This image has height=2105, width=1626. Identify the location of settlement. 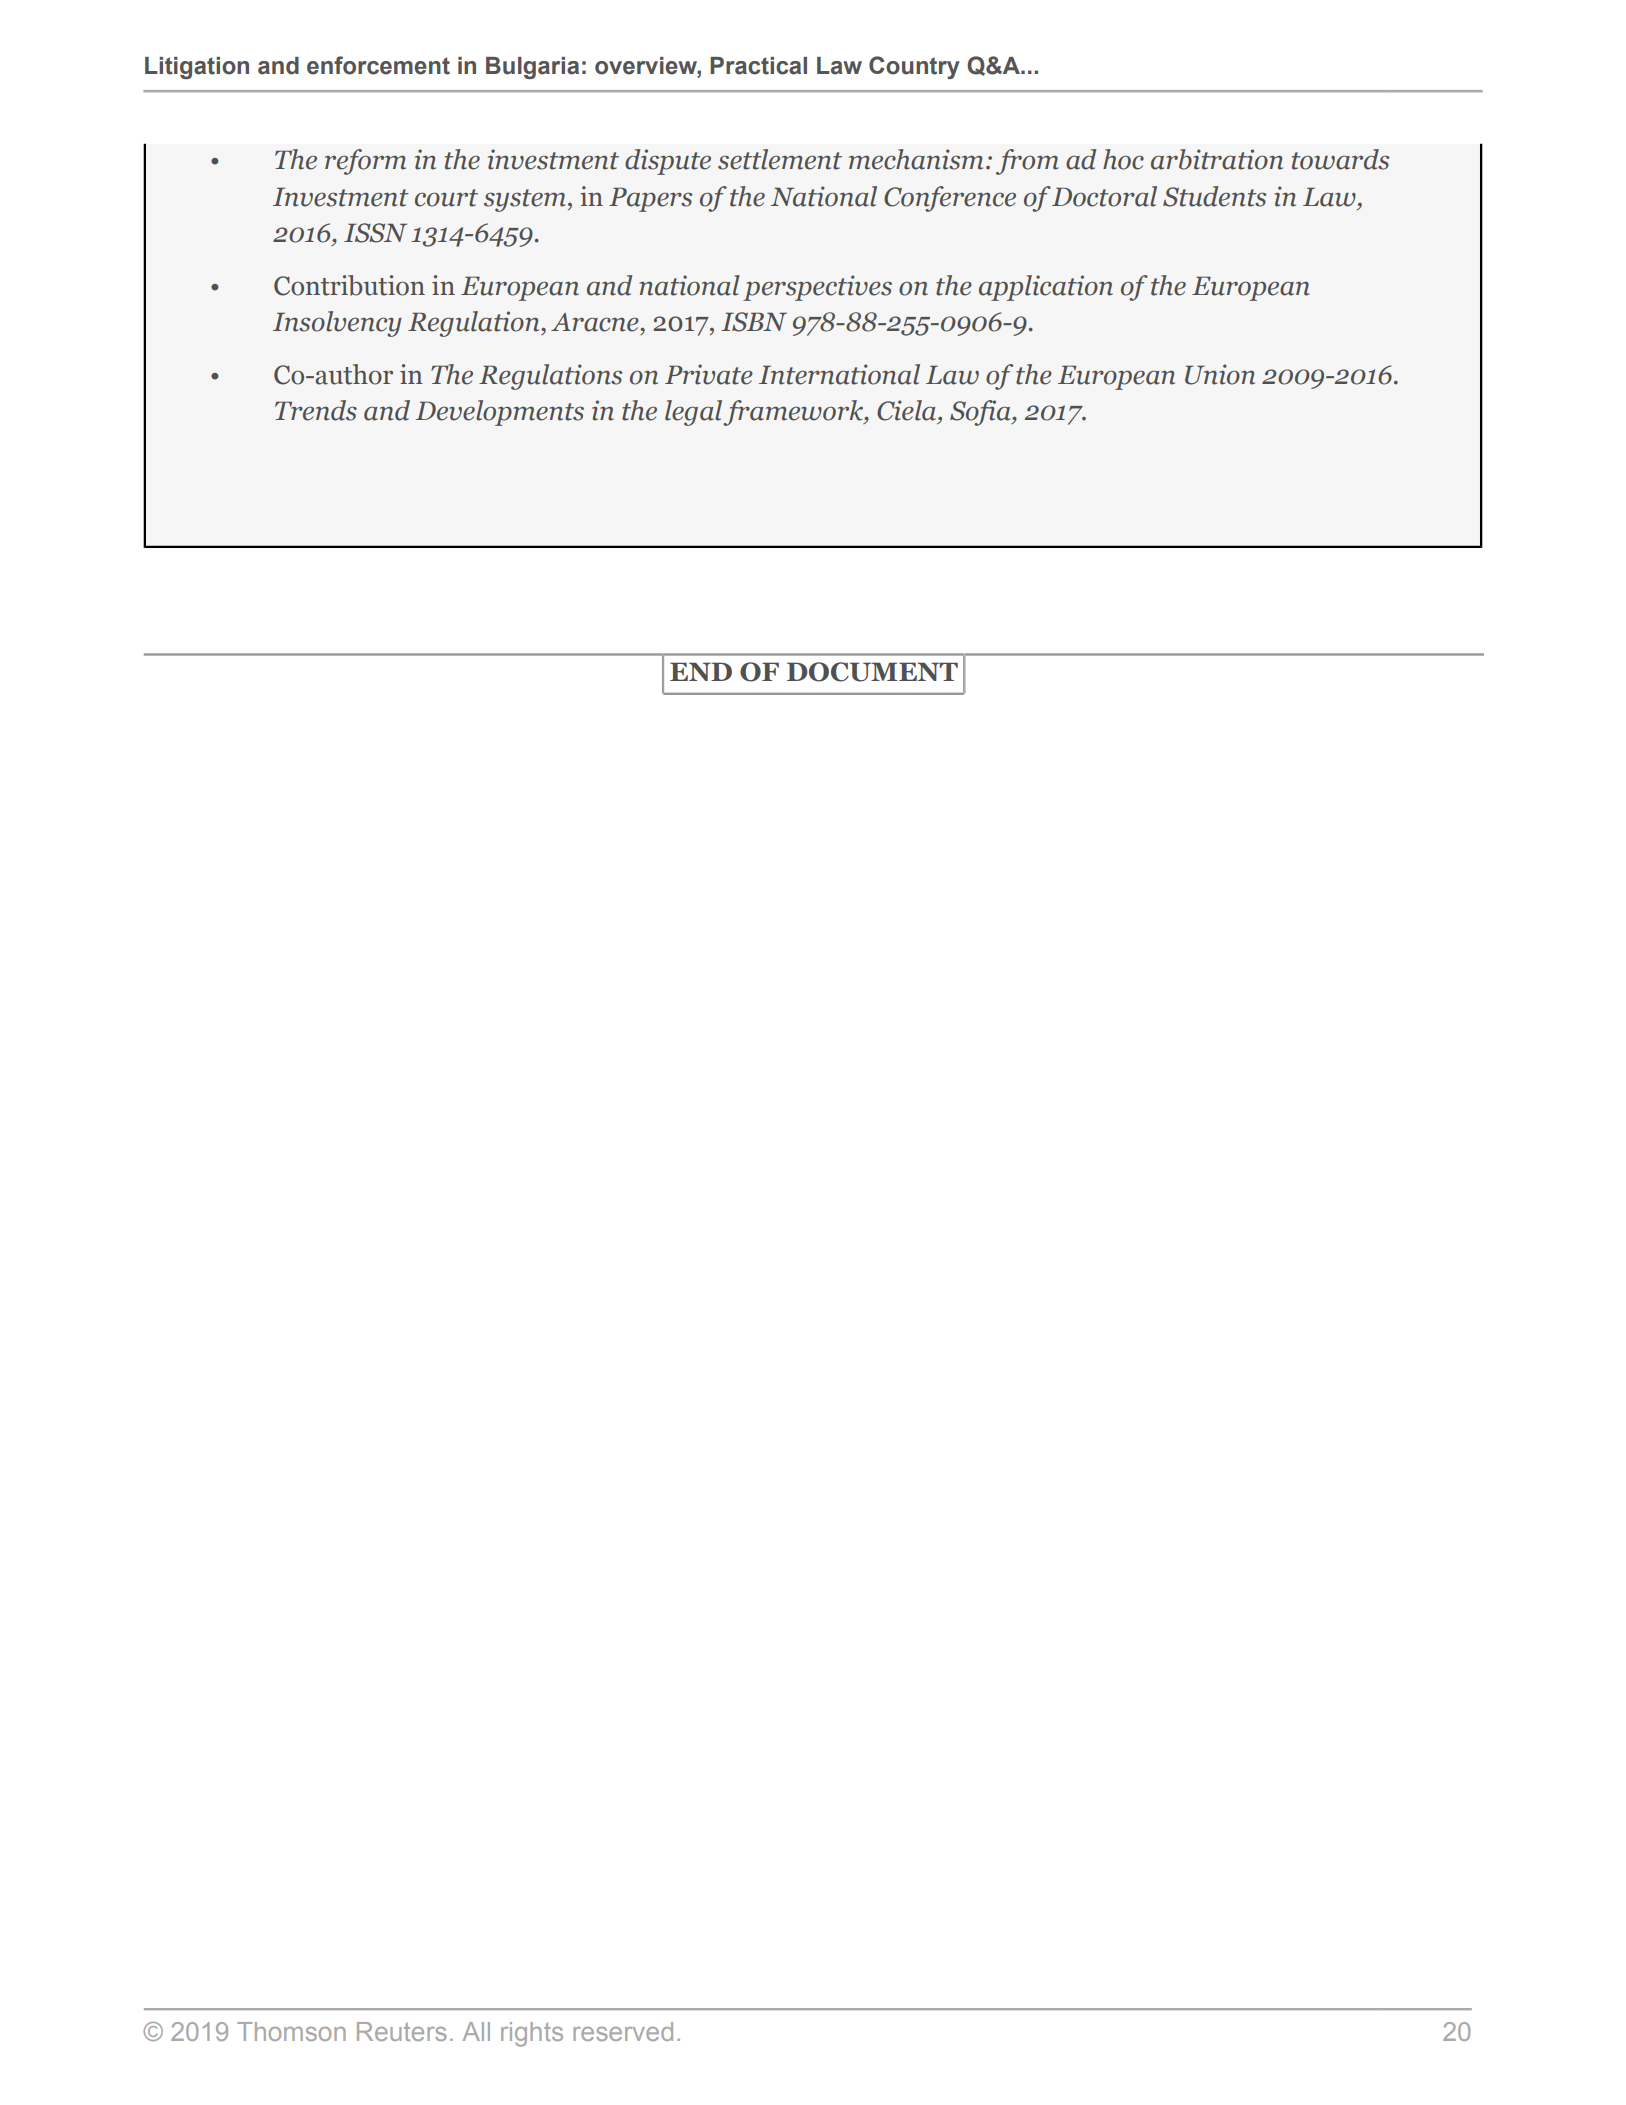
(780, 159).
